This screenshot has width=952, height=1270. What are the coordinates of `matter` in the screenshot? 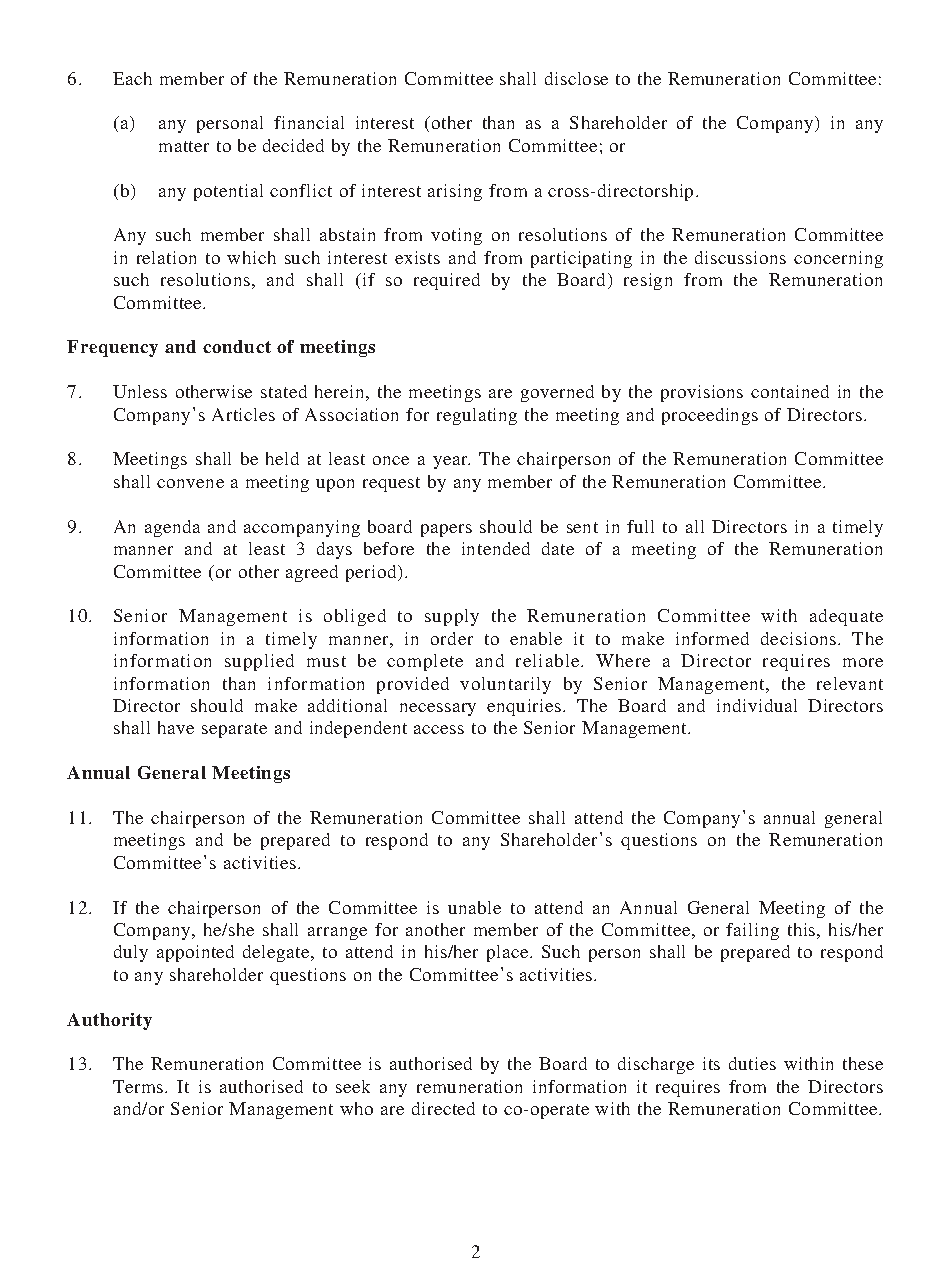 It's located at (184, 146).
